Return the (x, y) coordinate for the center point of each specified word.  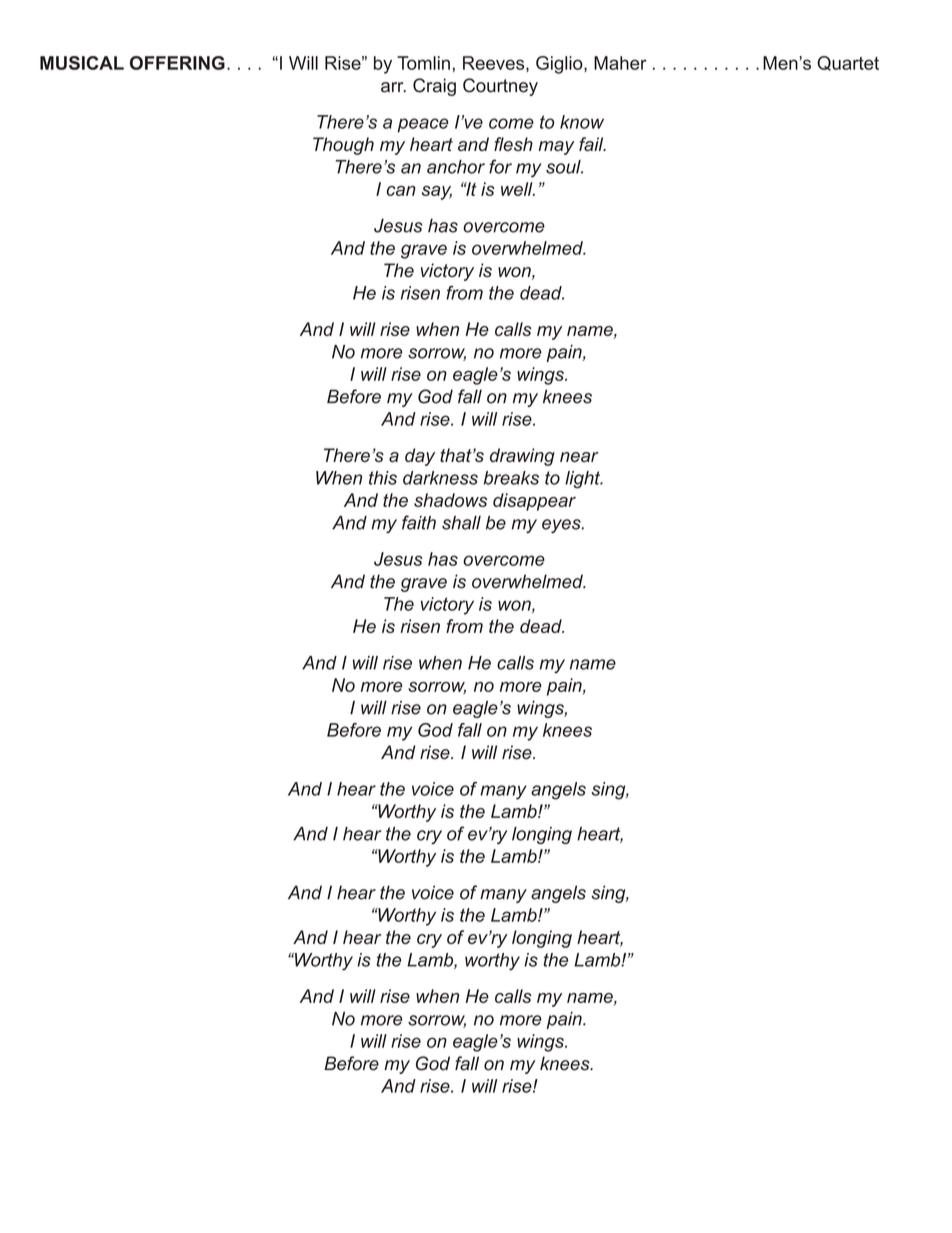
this (383, 478)
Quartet (848, 63)
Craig (434, 87)
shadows (450, 500)
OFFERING (177, 63)
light (584, 480)
